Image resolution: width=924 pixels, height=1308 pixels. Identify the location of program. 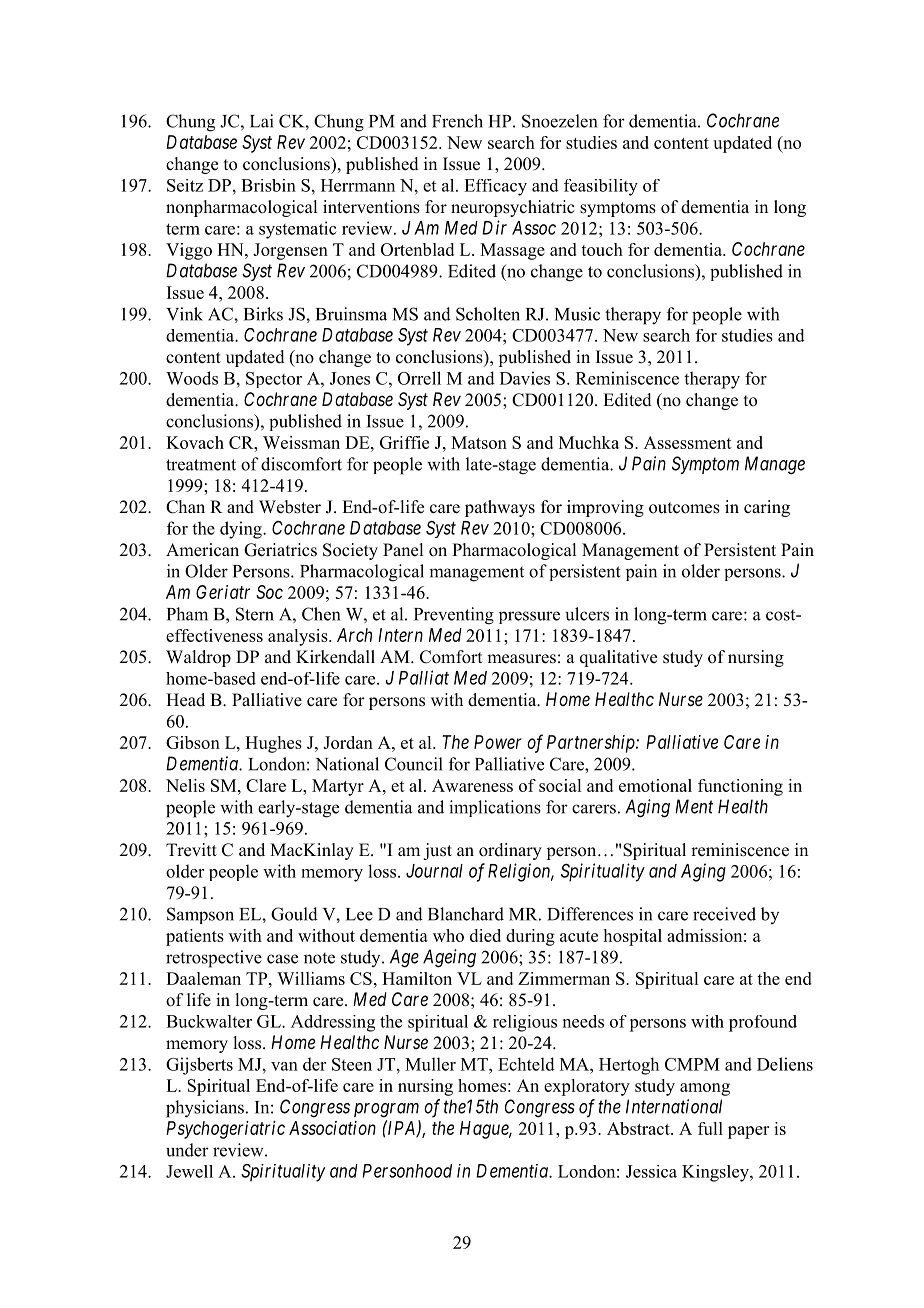
(386, 1110).
